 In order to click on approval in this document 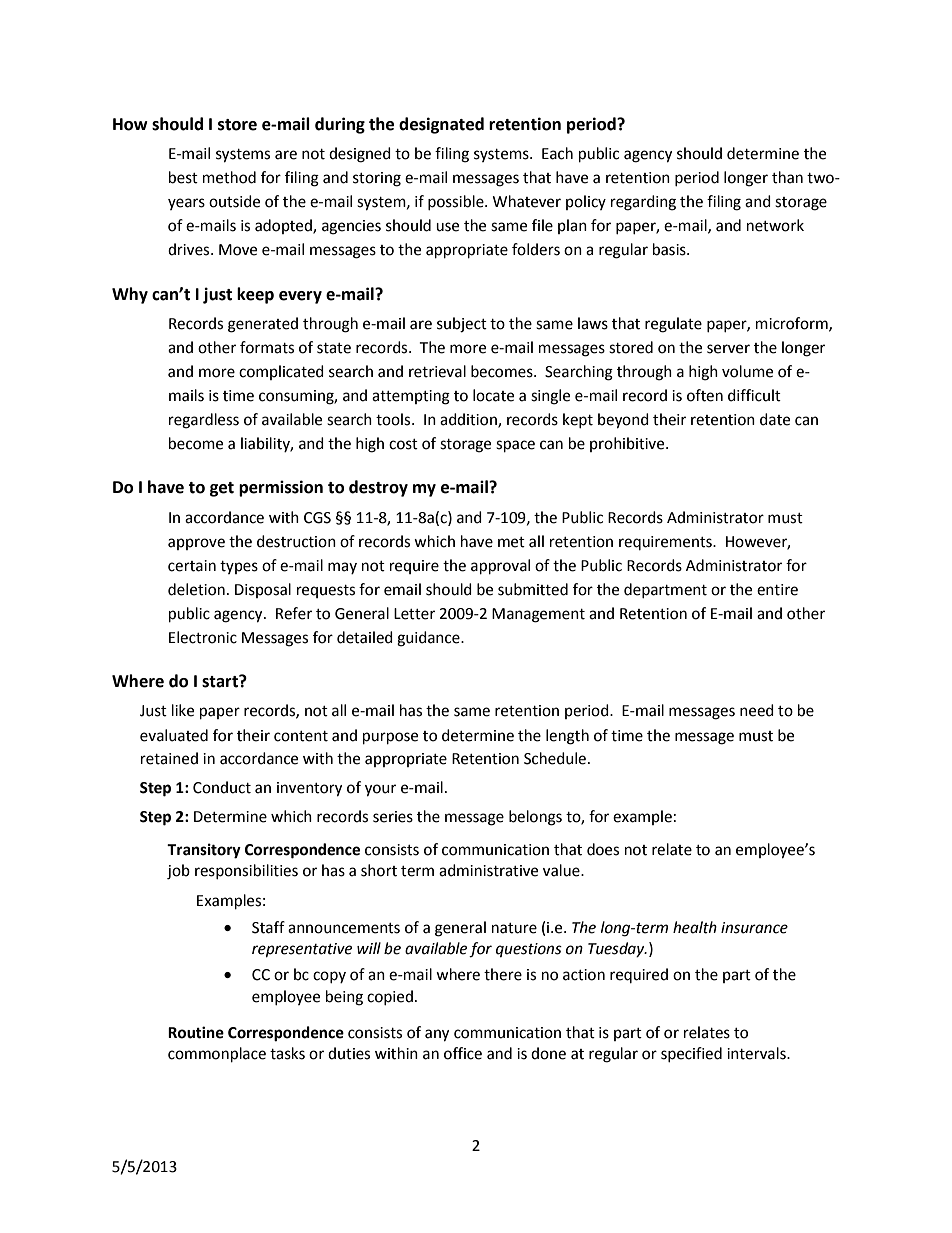, I will do `click(500, 567)`.
